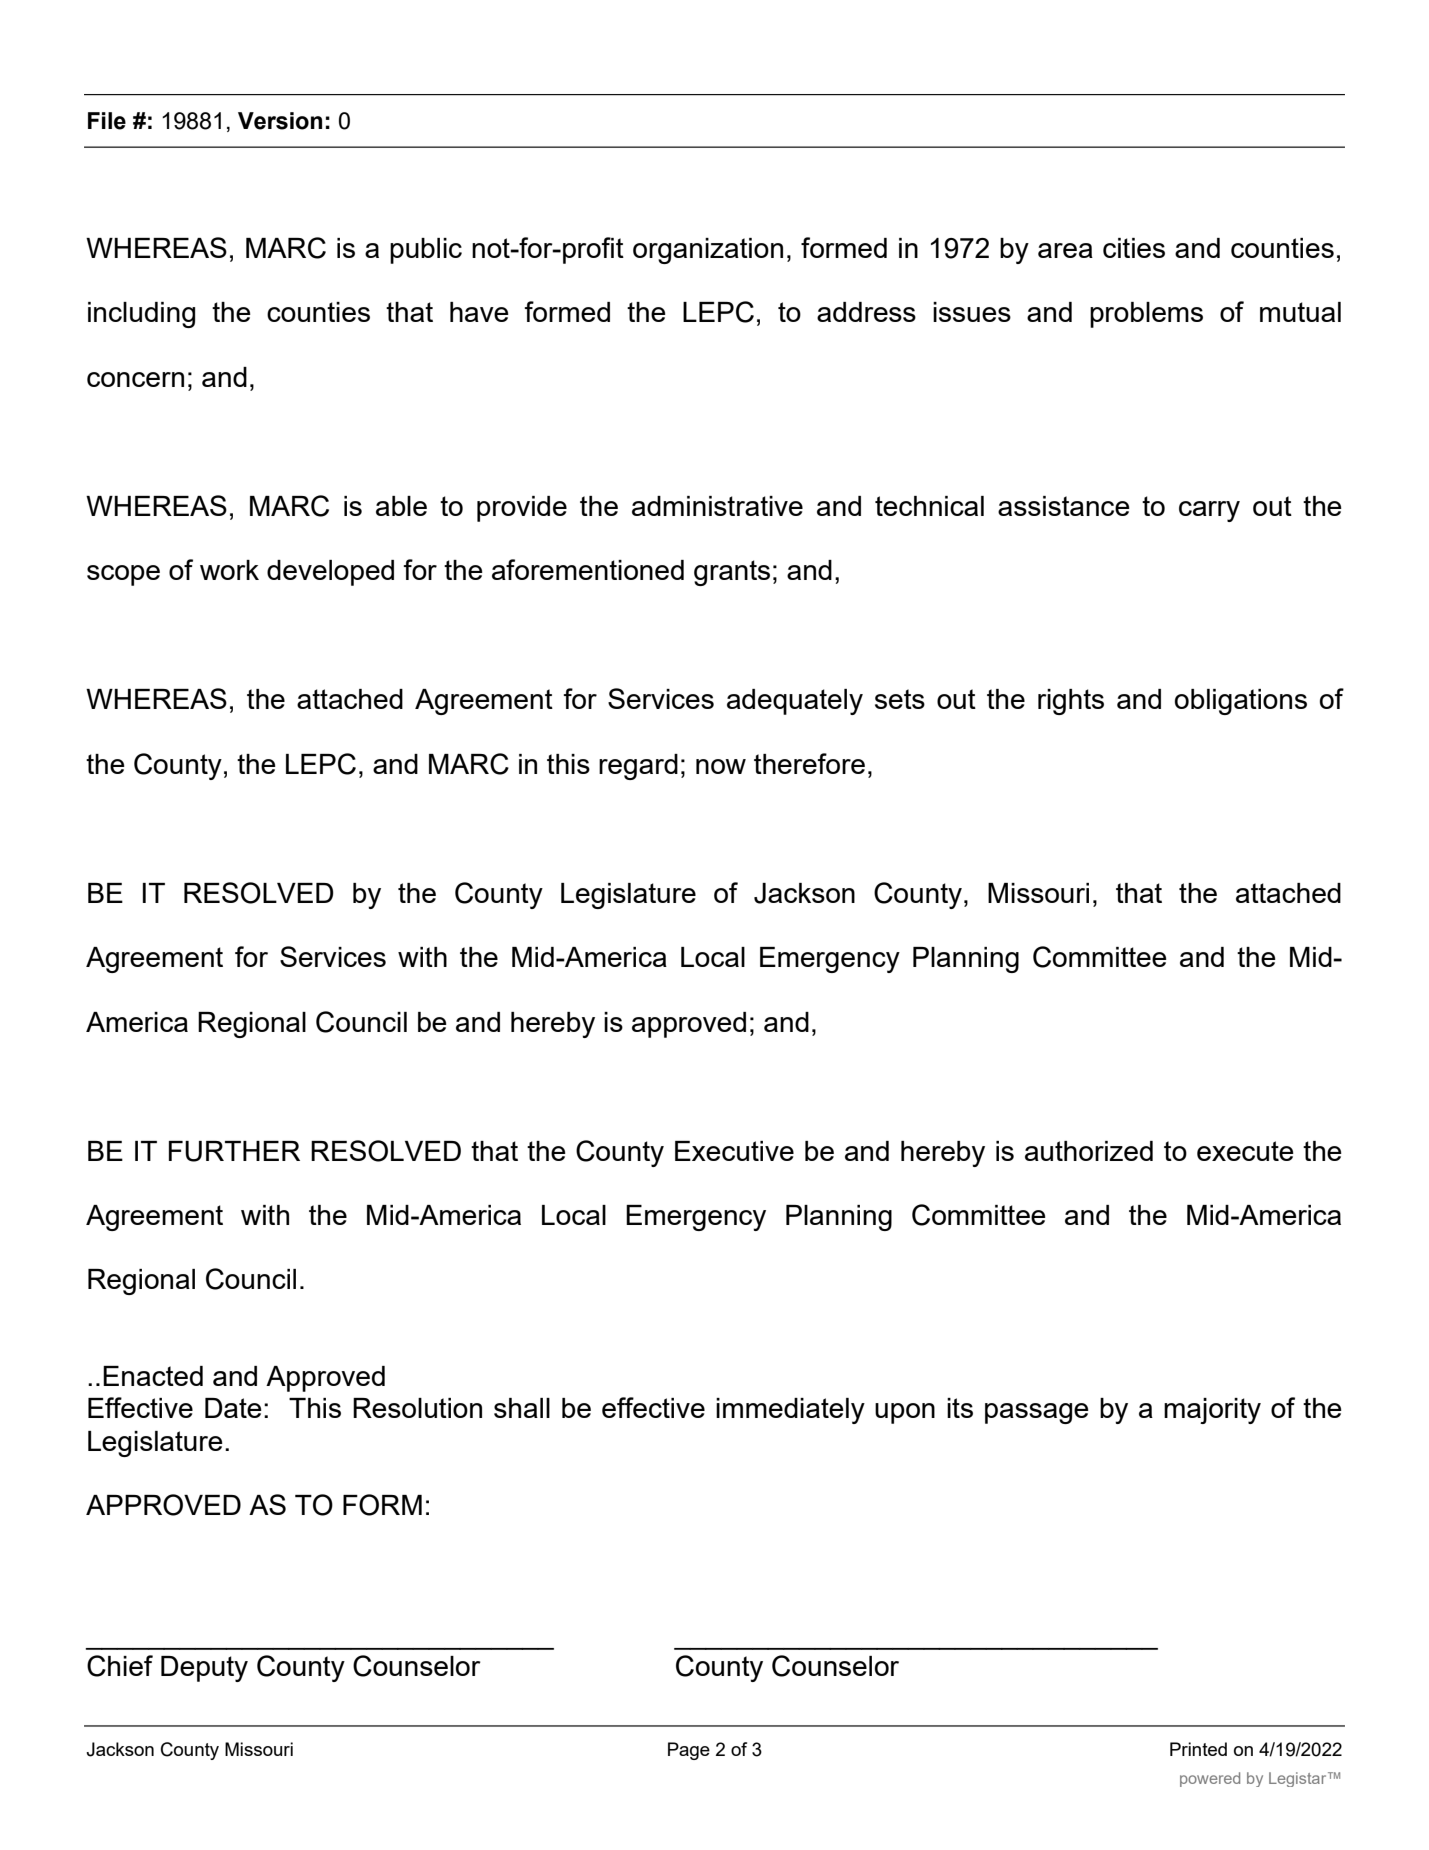 This document has width=1429, height=1850. Describe the element at coordinates (204, 1669) in the document. I see `Deputy` at that location.
